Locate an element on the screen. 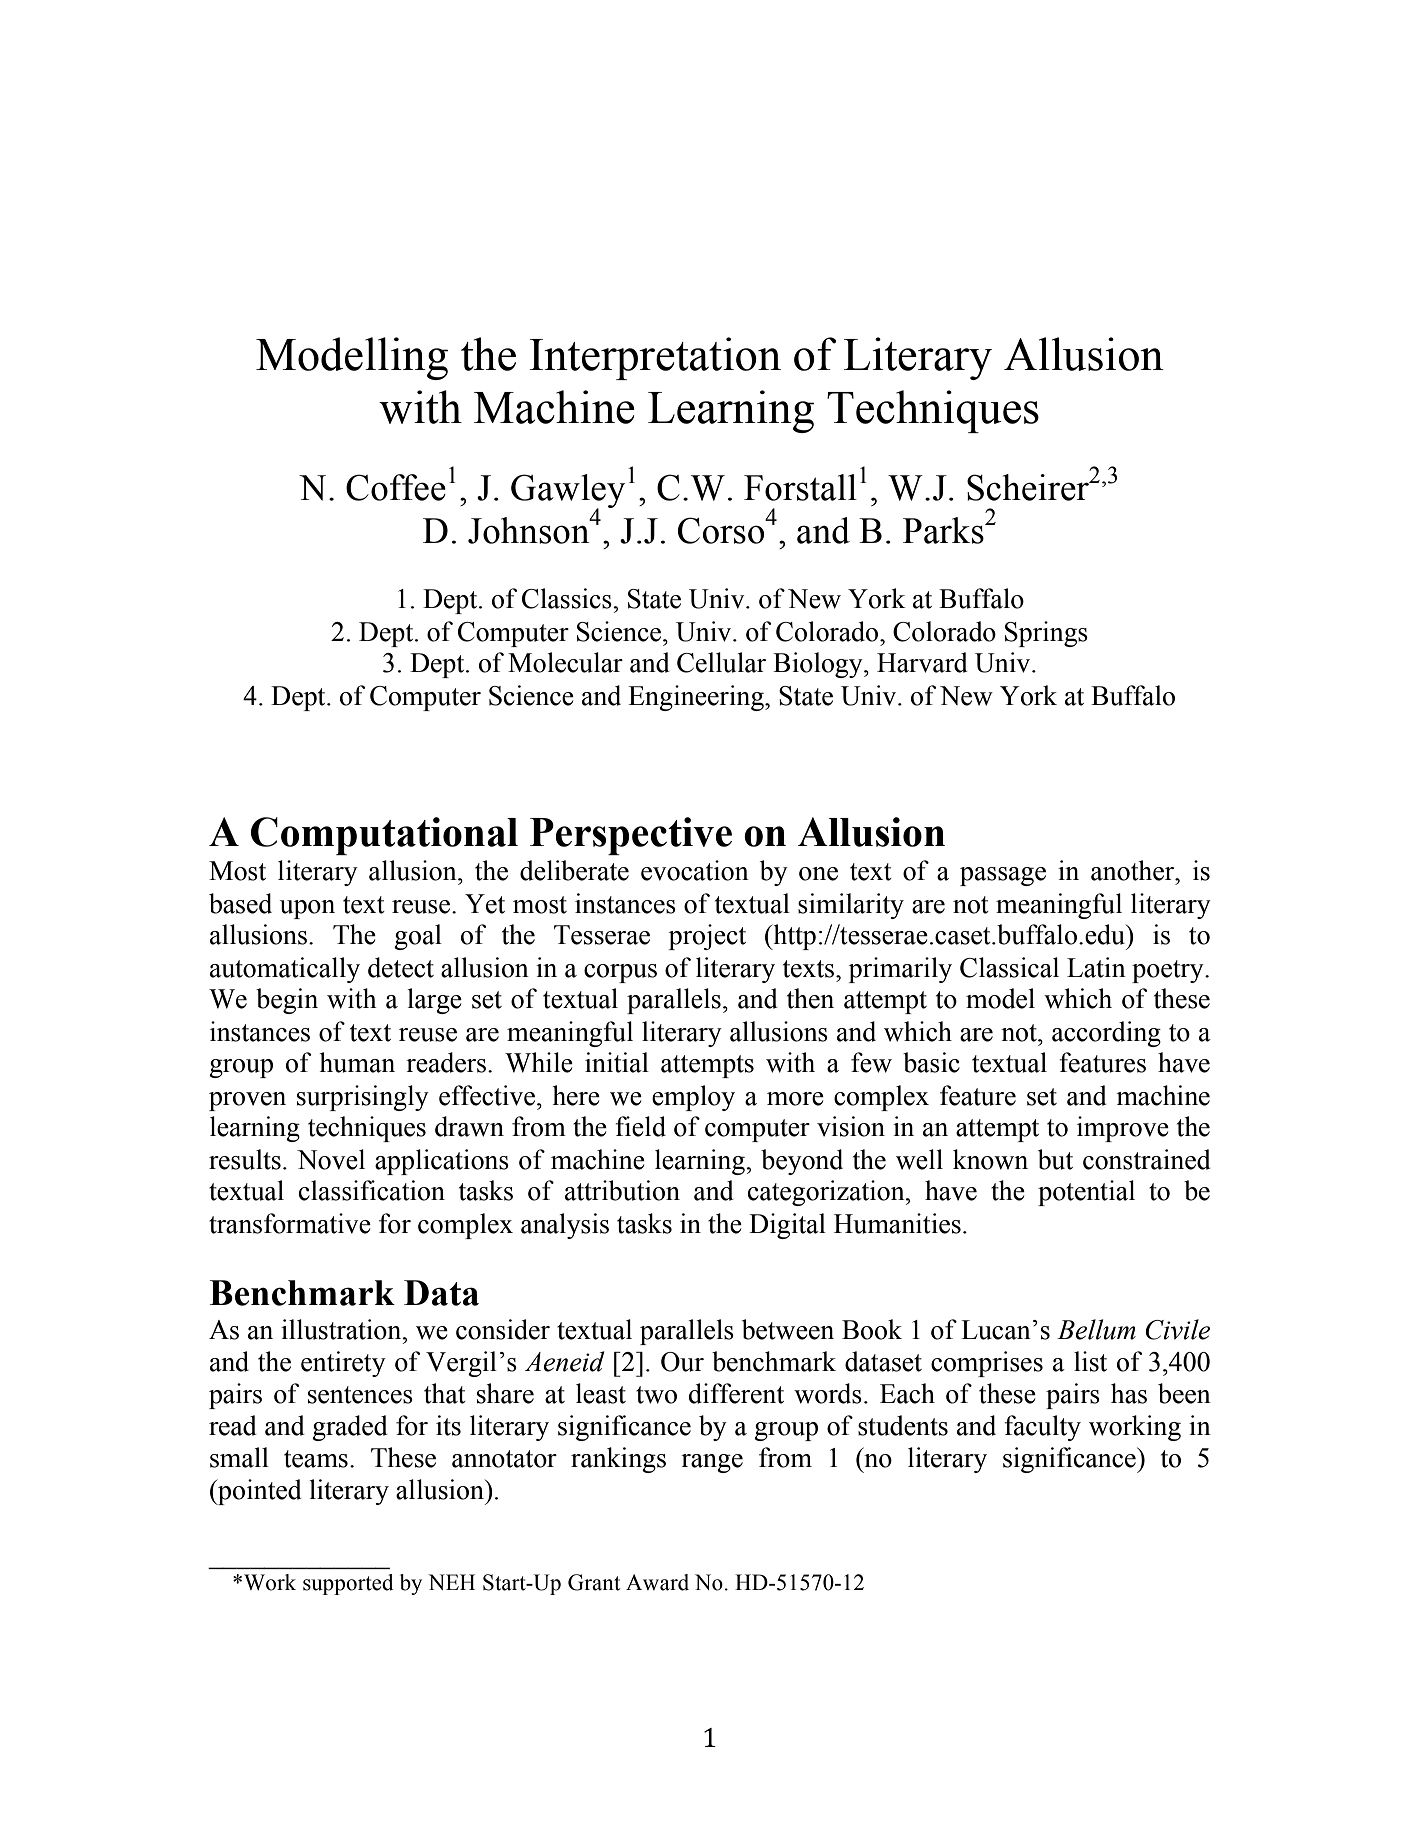 The width and height of the screenshot is (1419, 1836). Award is located at coordinates (657, 1582).
